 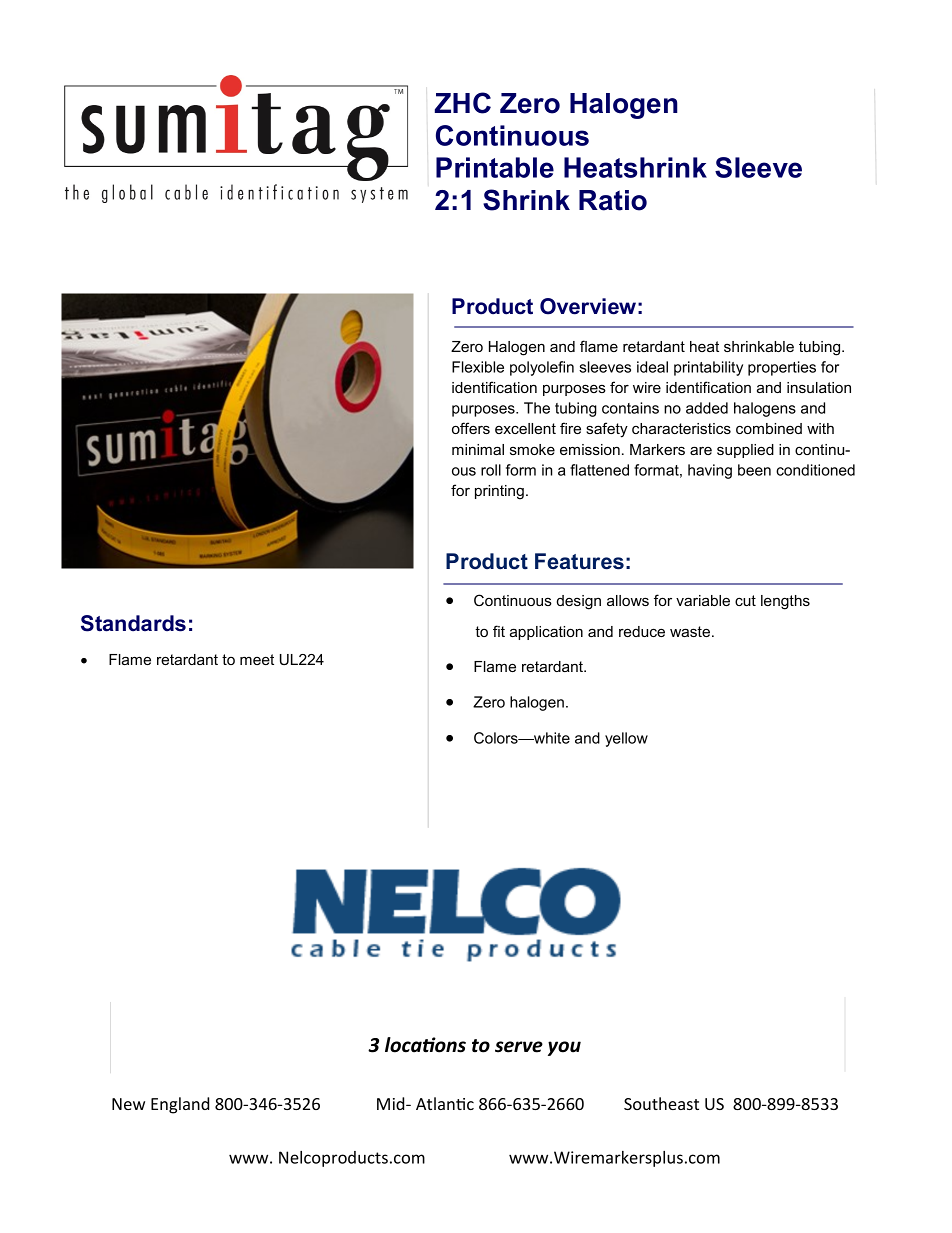 I want to click on Printable, so click(x=495, y=167).
